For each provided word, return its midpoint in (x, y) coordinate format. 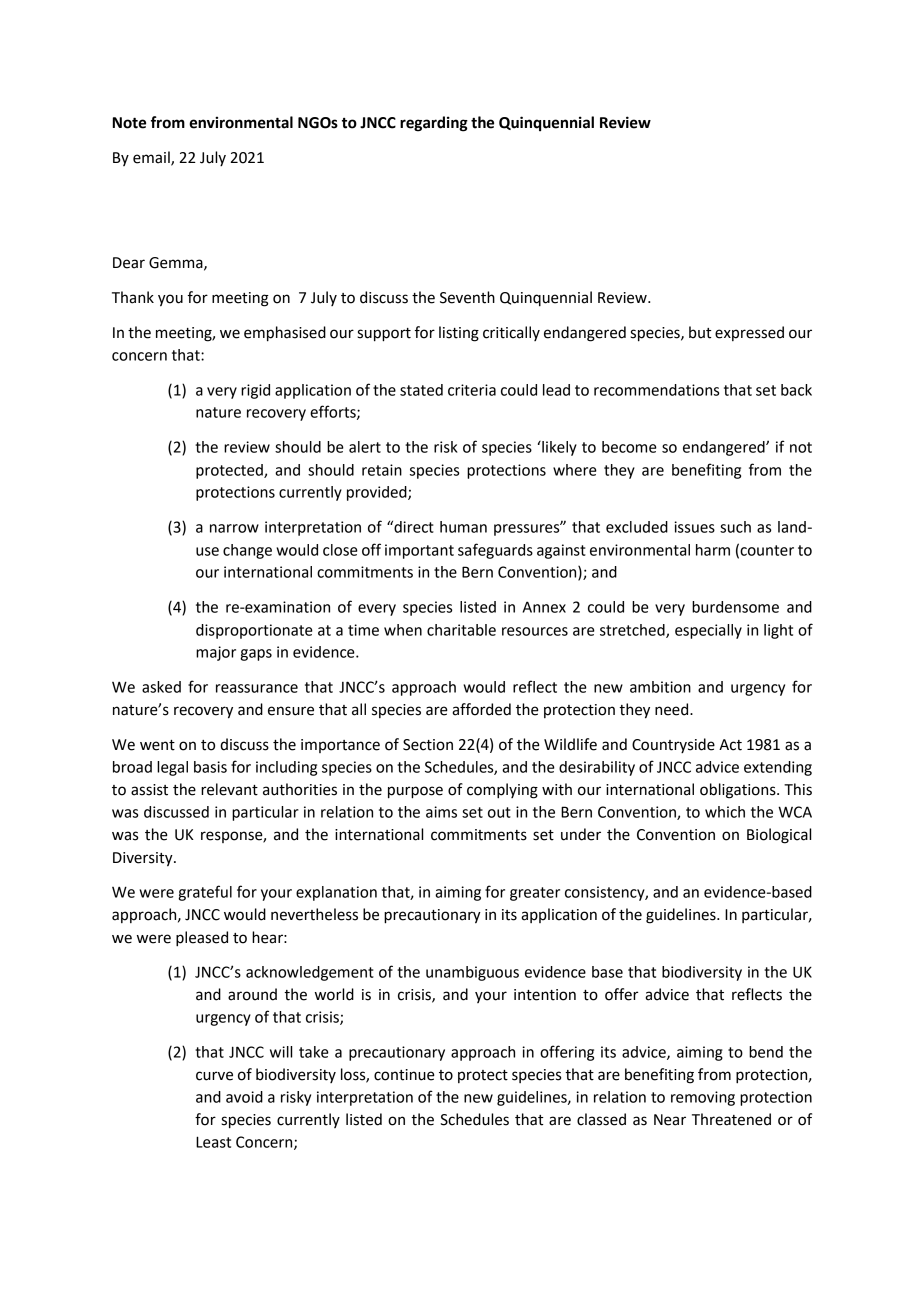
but (700, 332)
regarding (434, 124)
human (463, 527)
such (735, 527)
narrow (234, 528)
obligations (739, 791)
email (152, 158)
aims (441, 812)
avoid (244, 1097)
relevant (229, 789)
